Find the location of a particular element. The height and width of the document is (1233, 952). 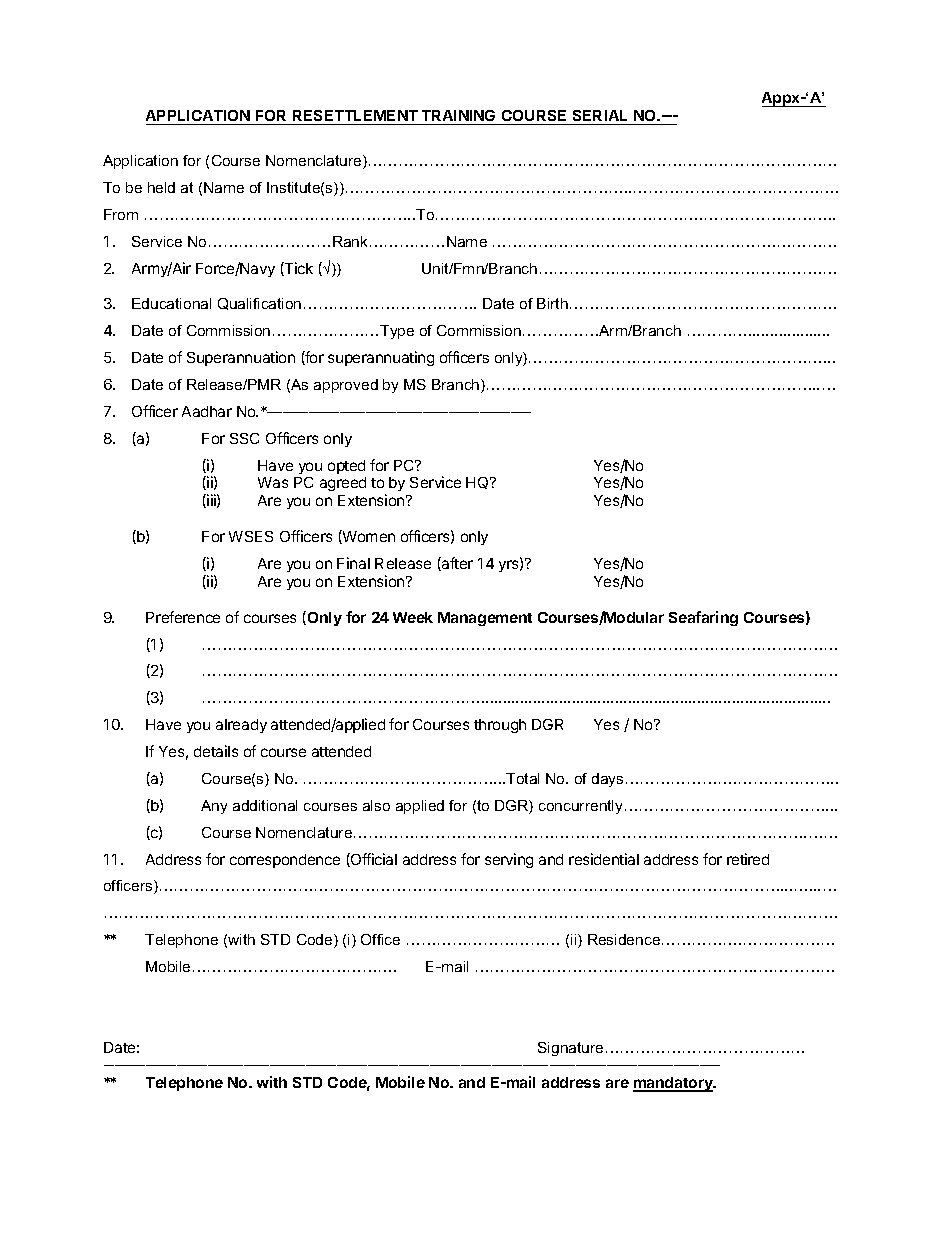

held is located at coordinates (161, 187).
